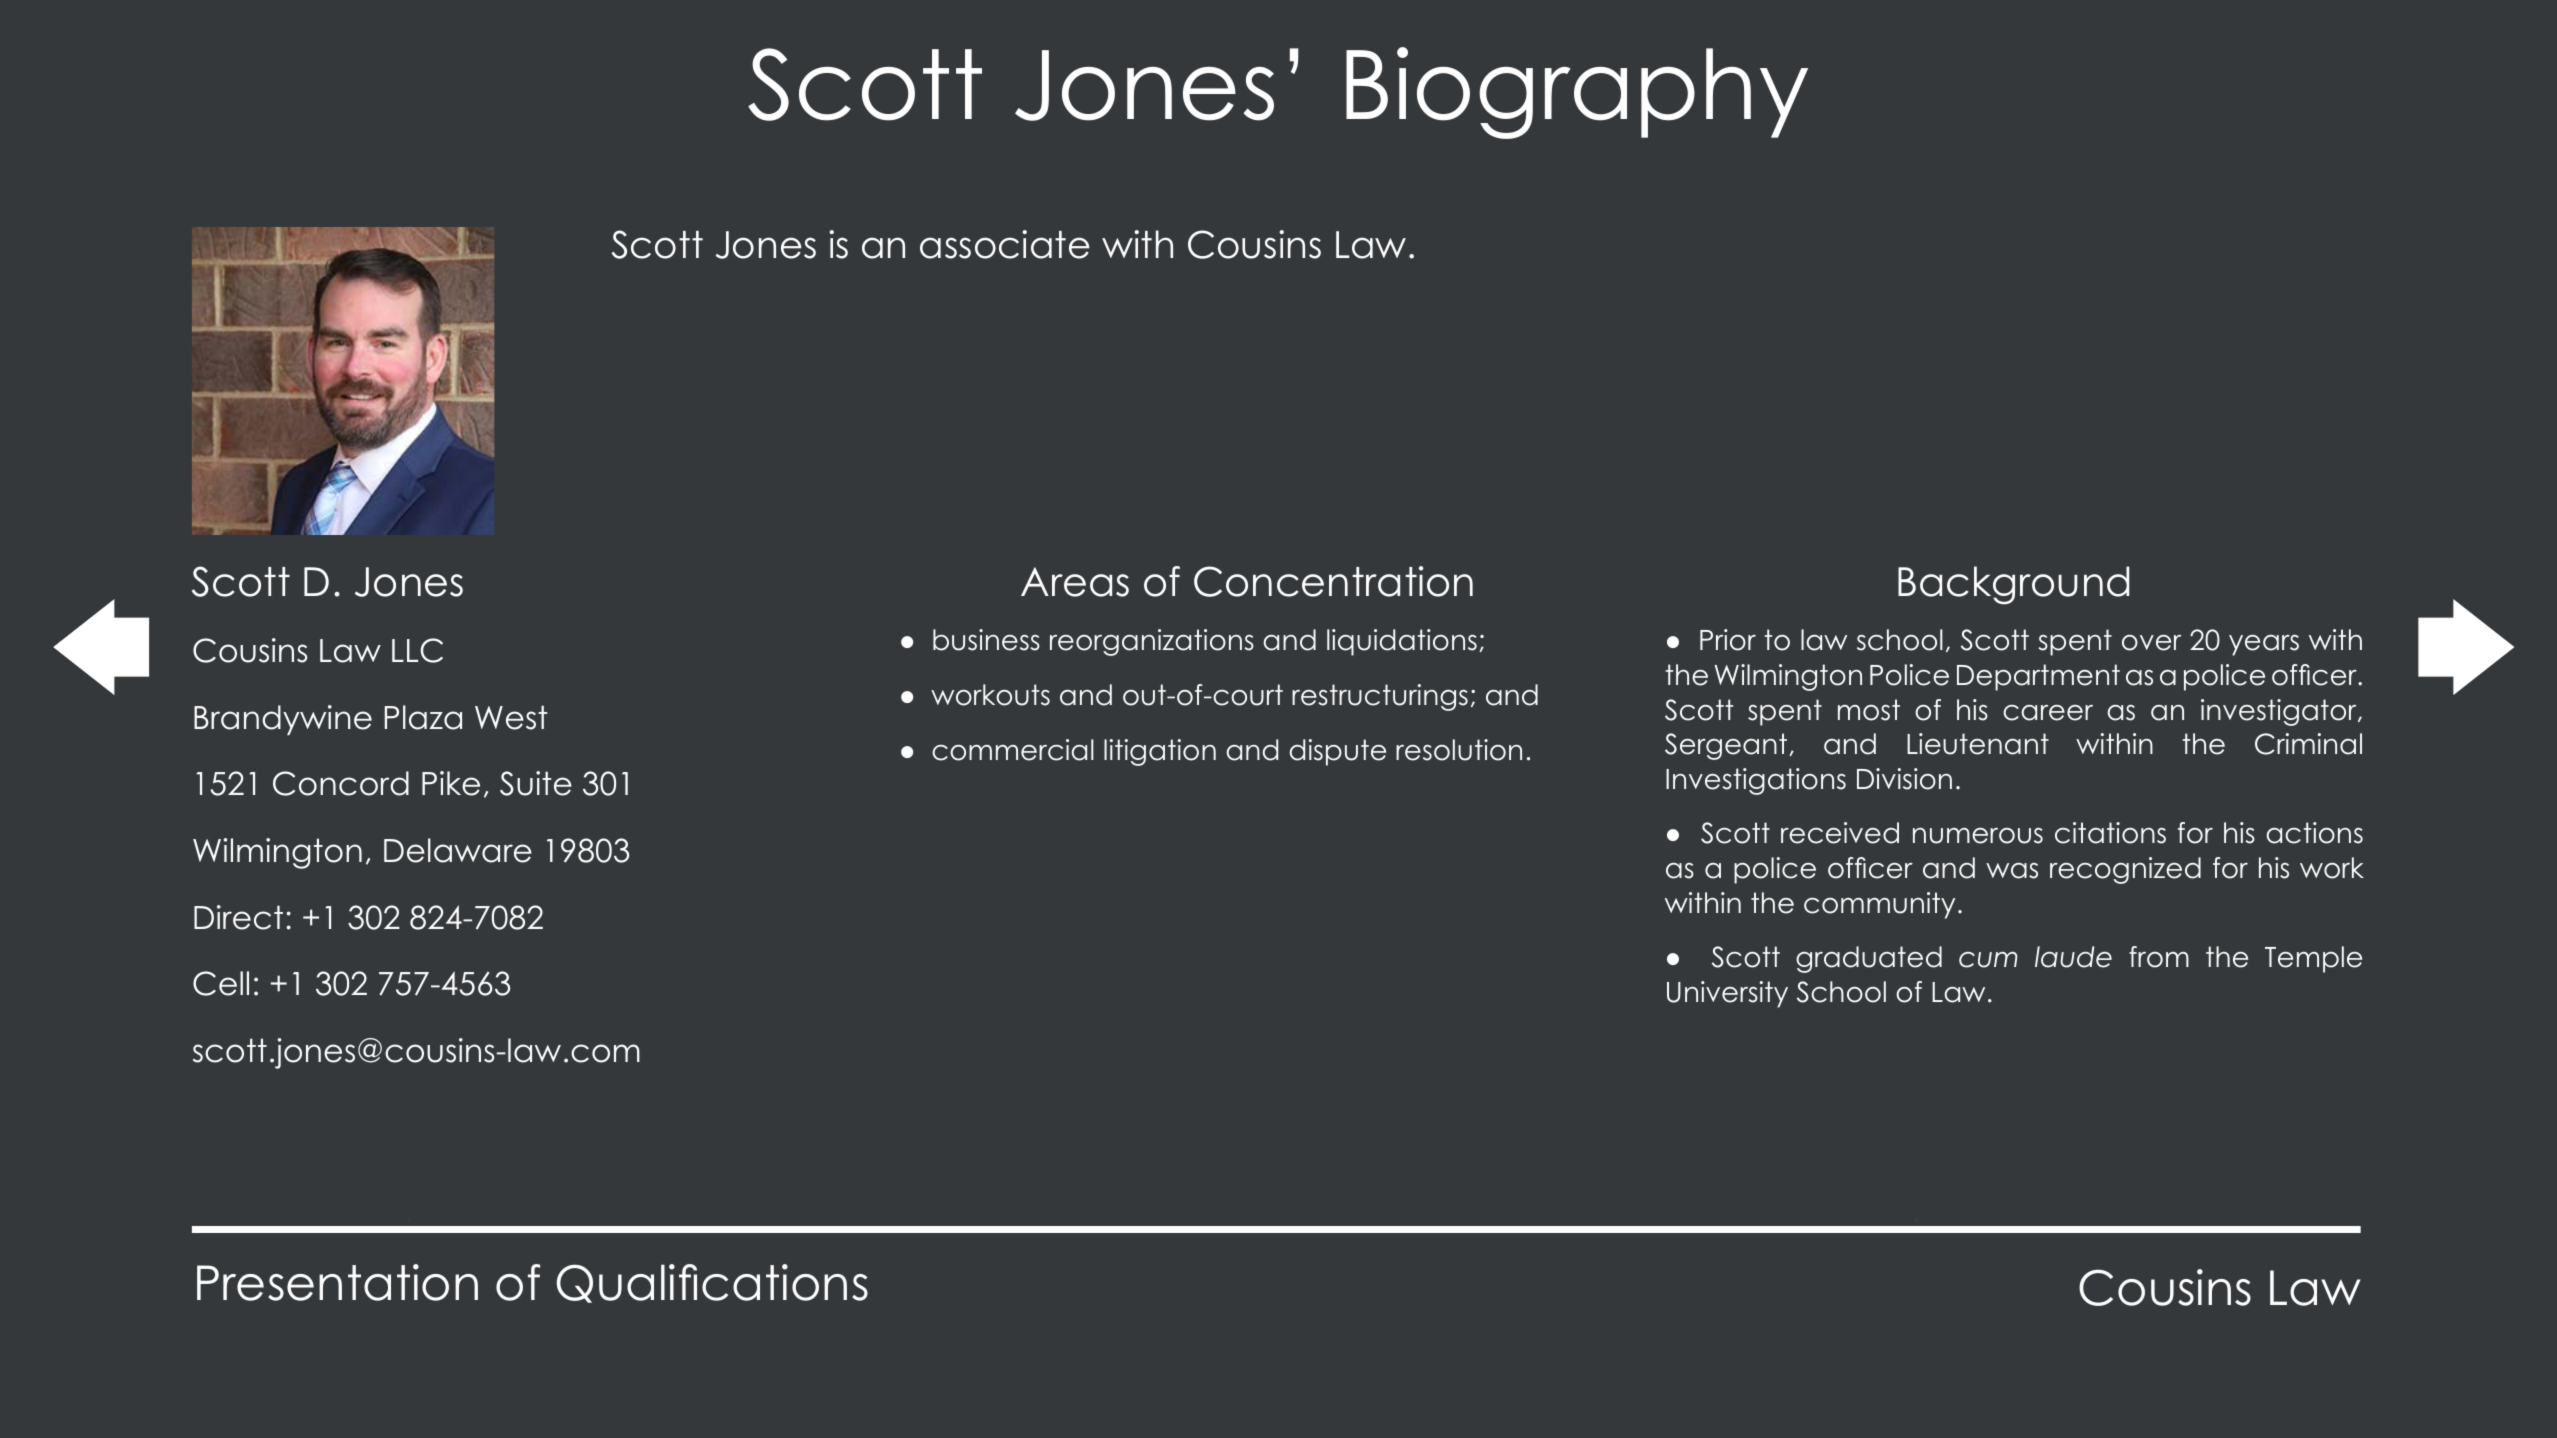  Describe the element at coordinates (1577, 93) in the image. I see `Biography` at that location.
